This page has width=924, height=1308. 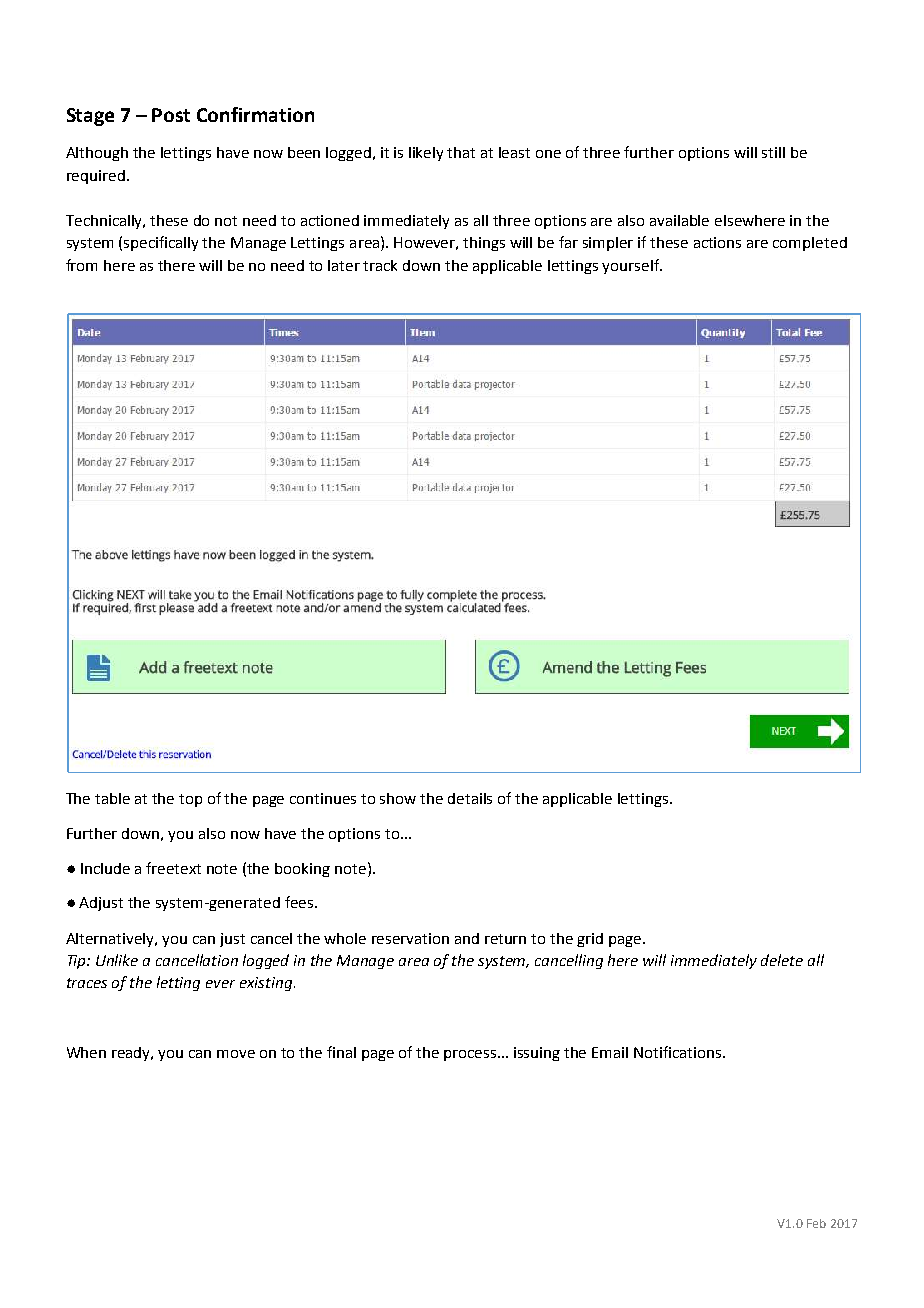 What do you see at coordinates (470, 798) in the page?
I see `details` at bounding box center [470, 798].
